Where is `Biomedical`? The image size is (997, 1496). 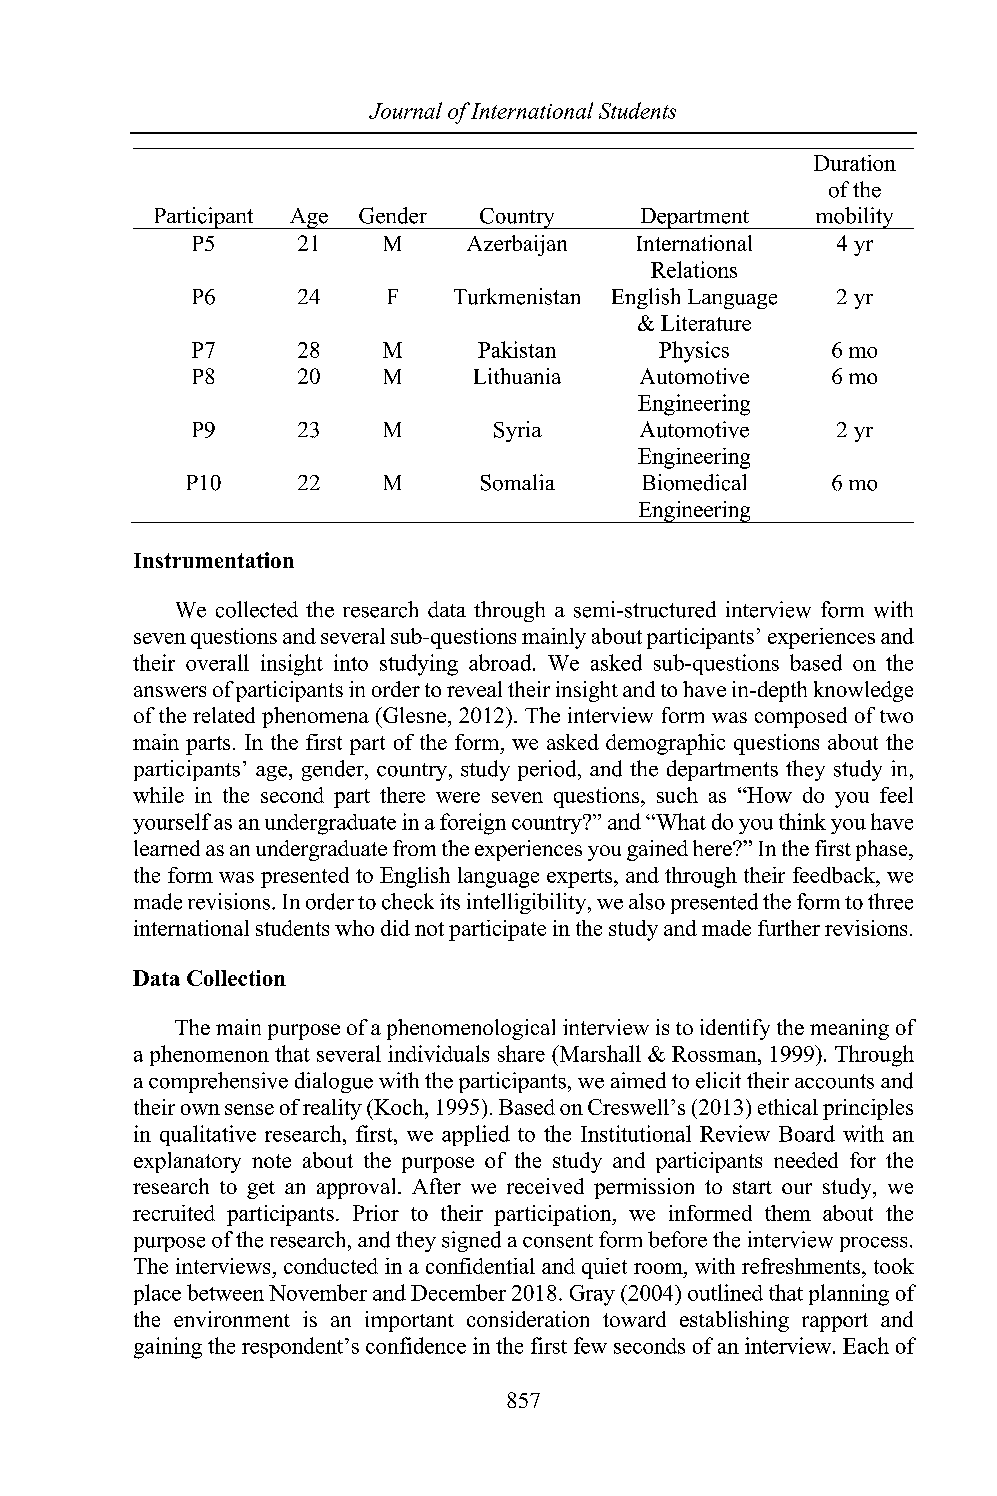
Biomedical is located at coordinates (694, 482).
